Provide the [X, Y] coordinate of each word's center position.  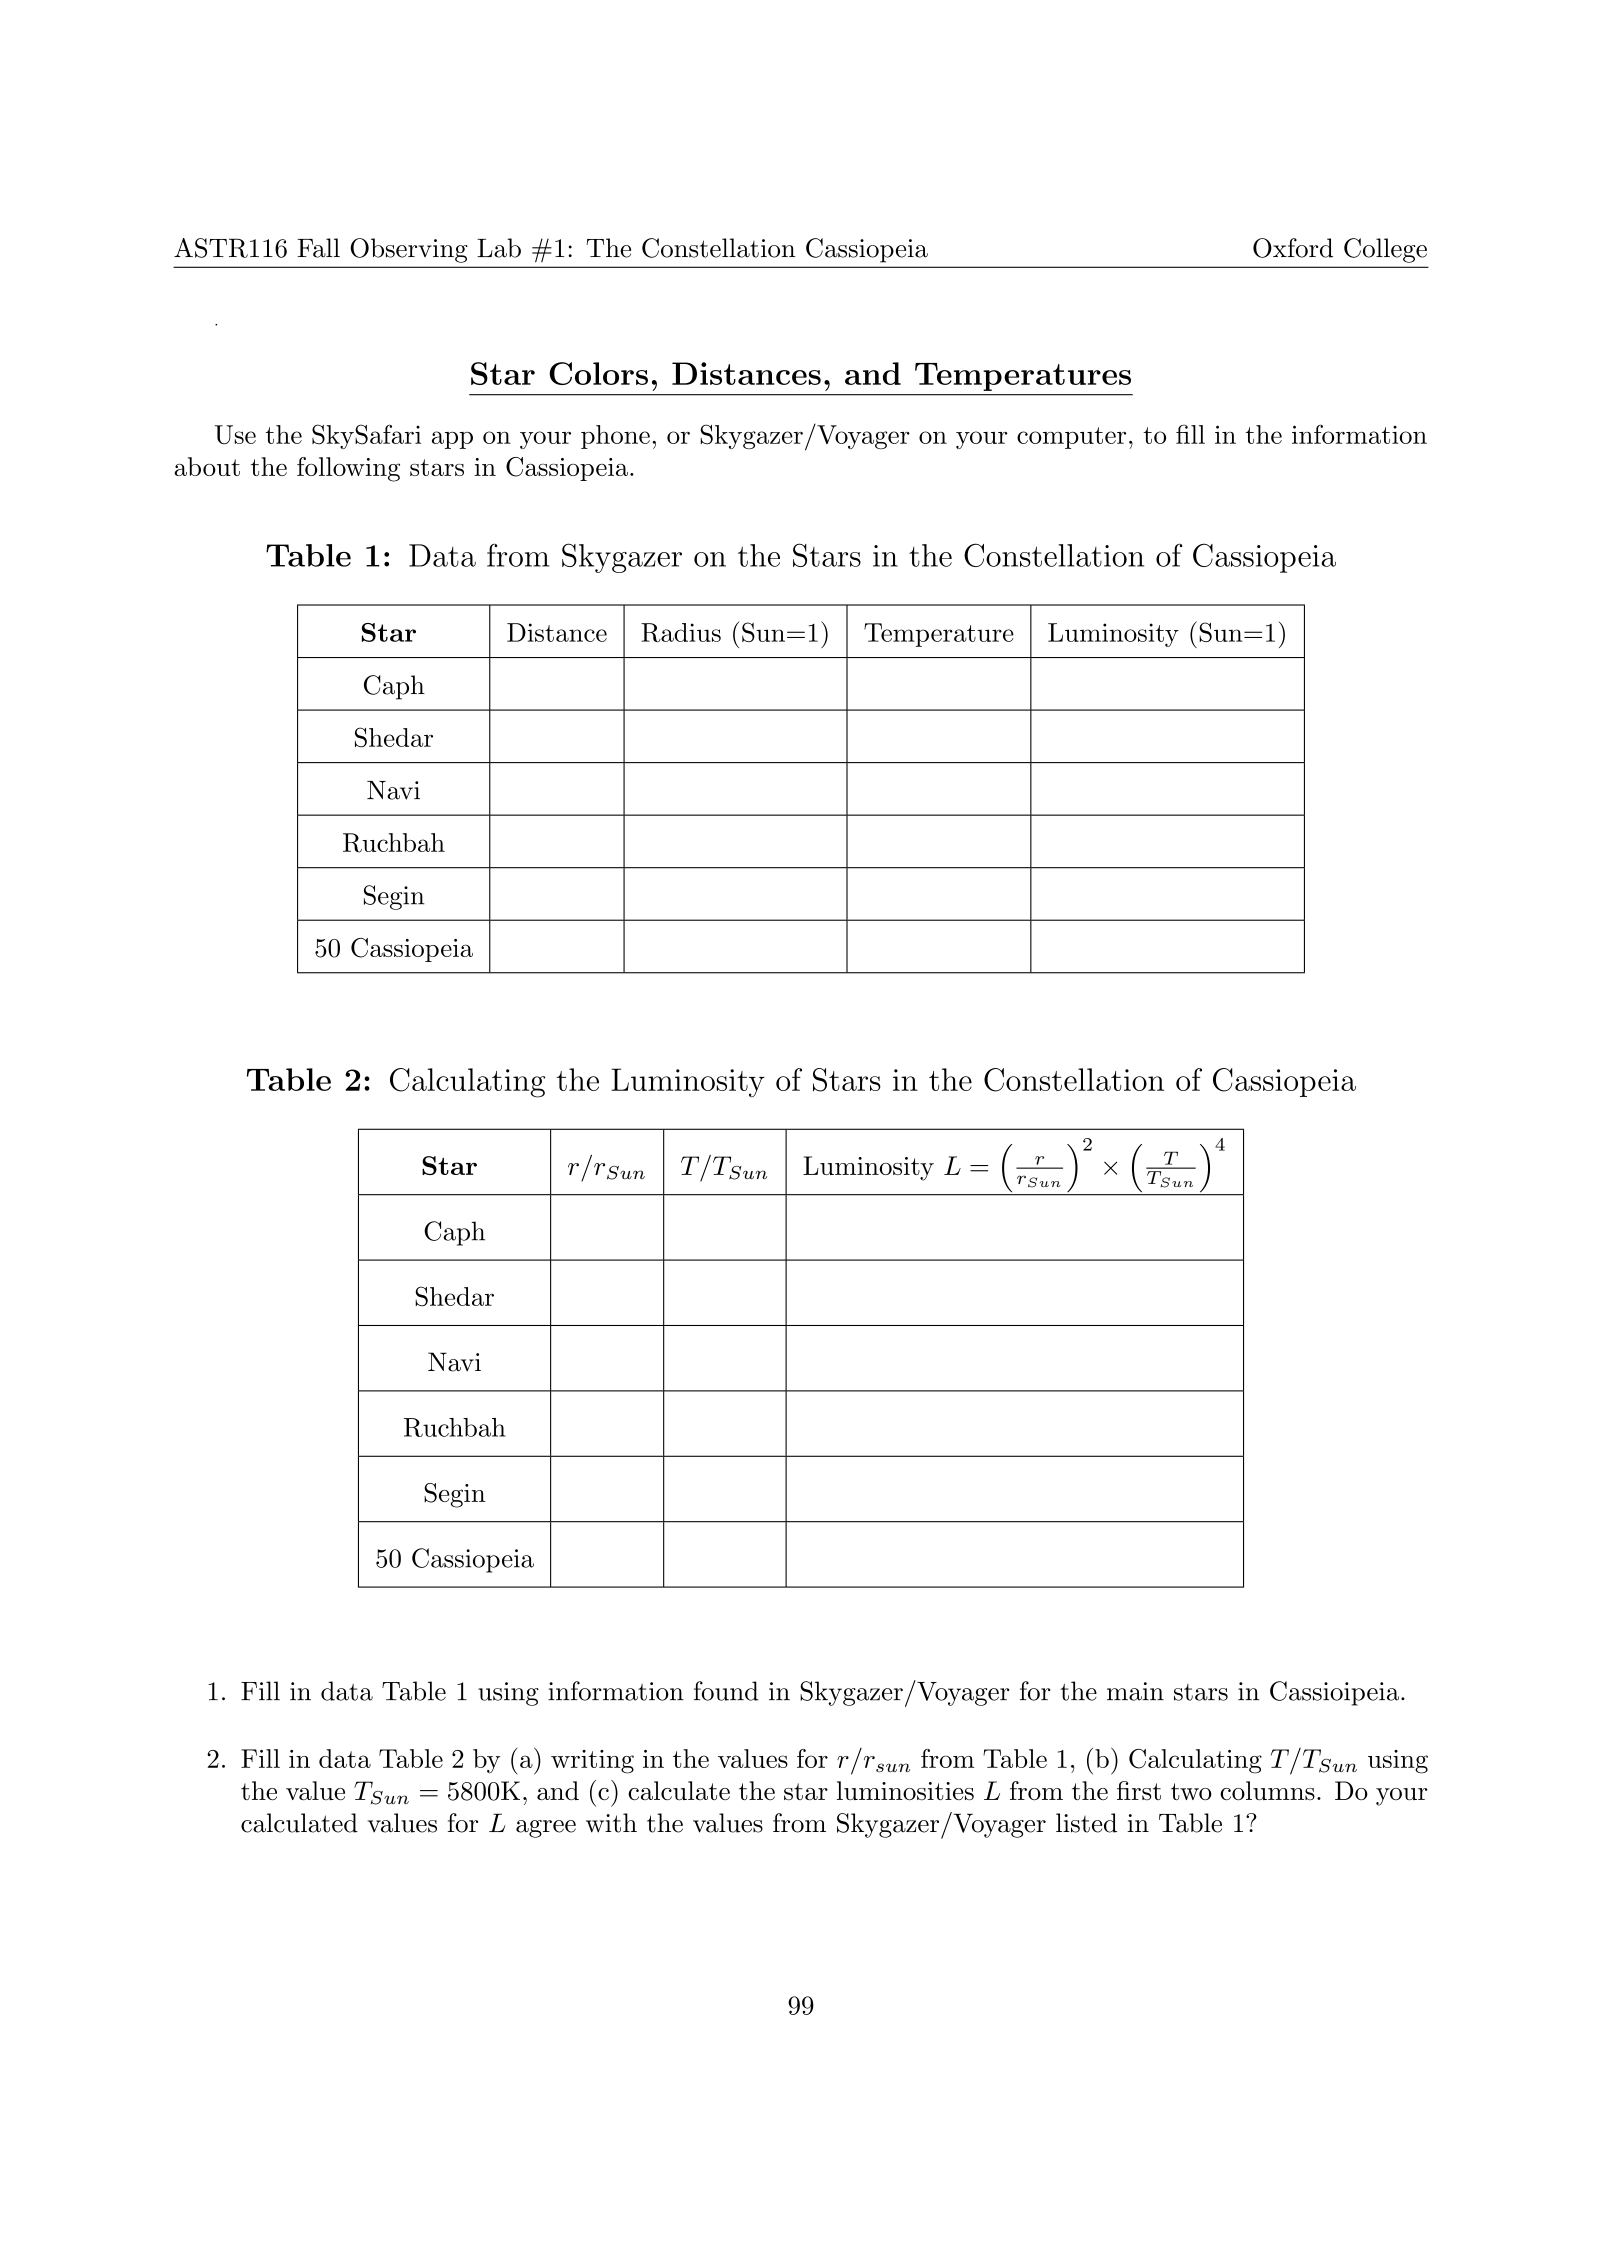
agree [546, 1829]
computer [1071, 438]
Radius [681, 632]
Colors [598, 373]
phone [615, 437]
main [1135, 1691]
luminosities [905, 1790]
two [1191, 1791]
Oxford [1293, 248]
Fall [318, 248]
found [726, 1691]
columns [1267, 1790]
